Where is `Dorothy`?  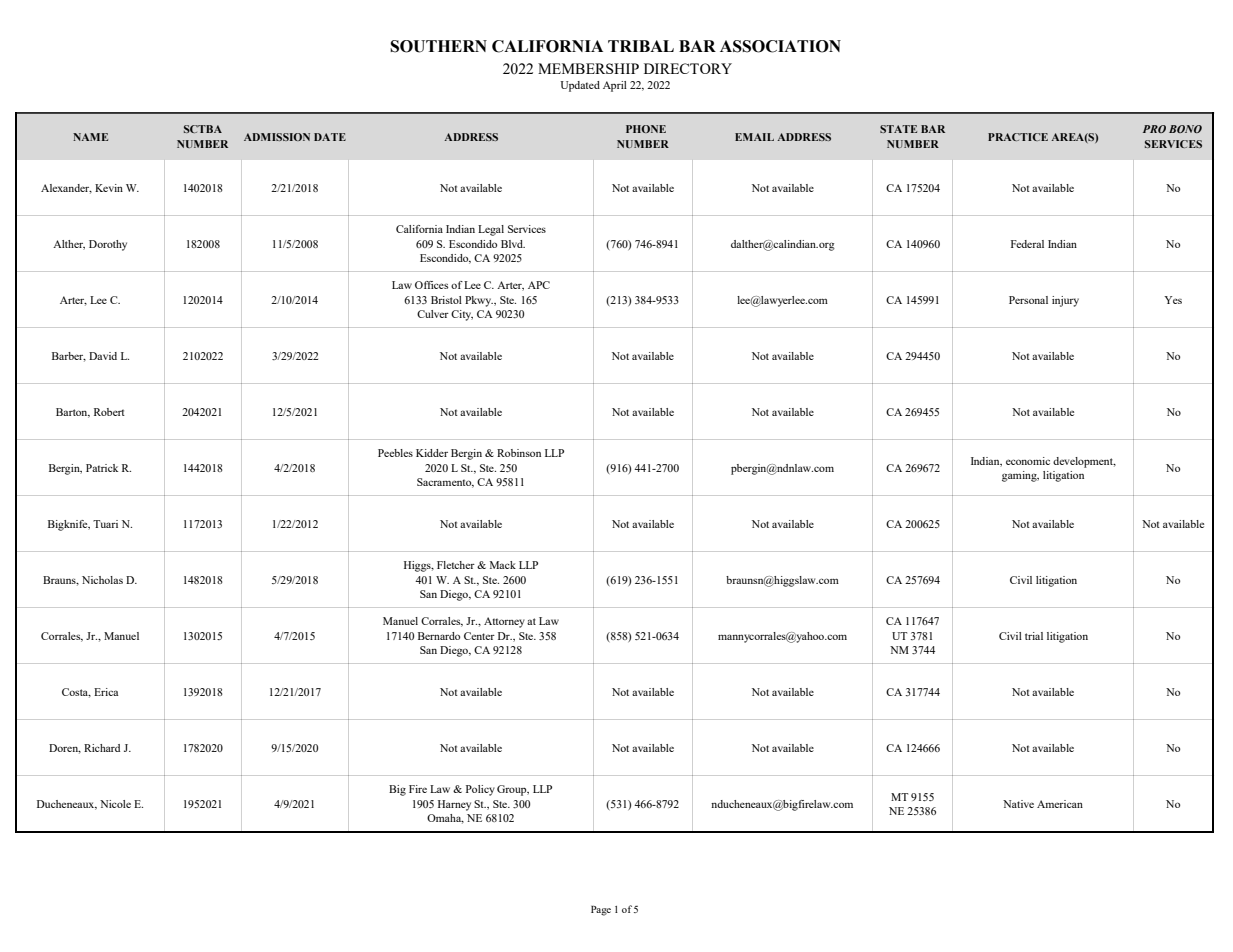
Dorothy is located at coordinates (108, 245).
